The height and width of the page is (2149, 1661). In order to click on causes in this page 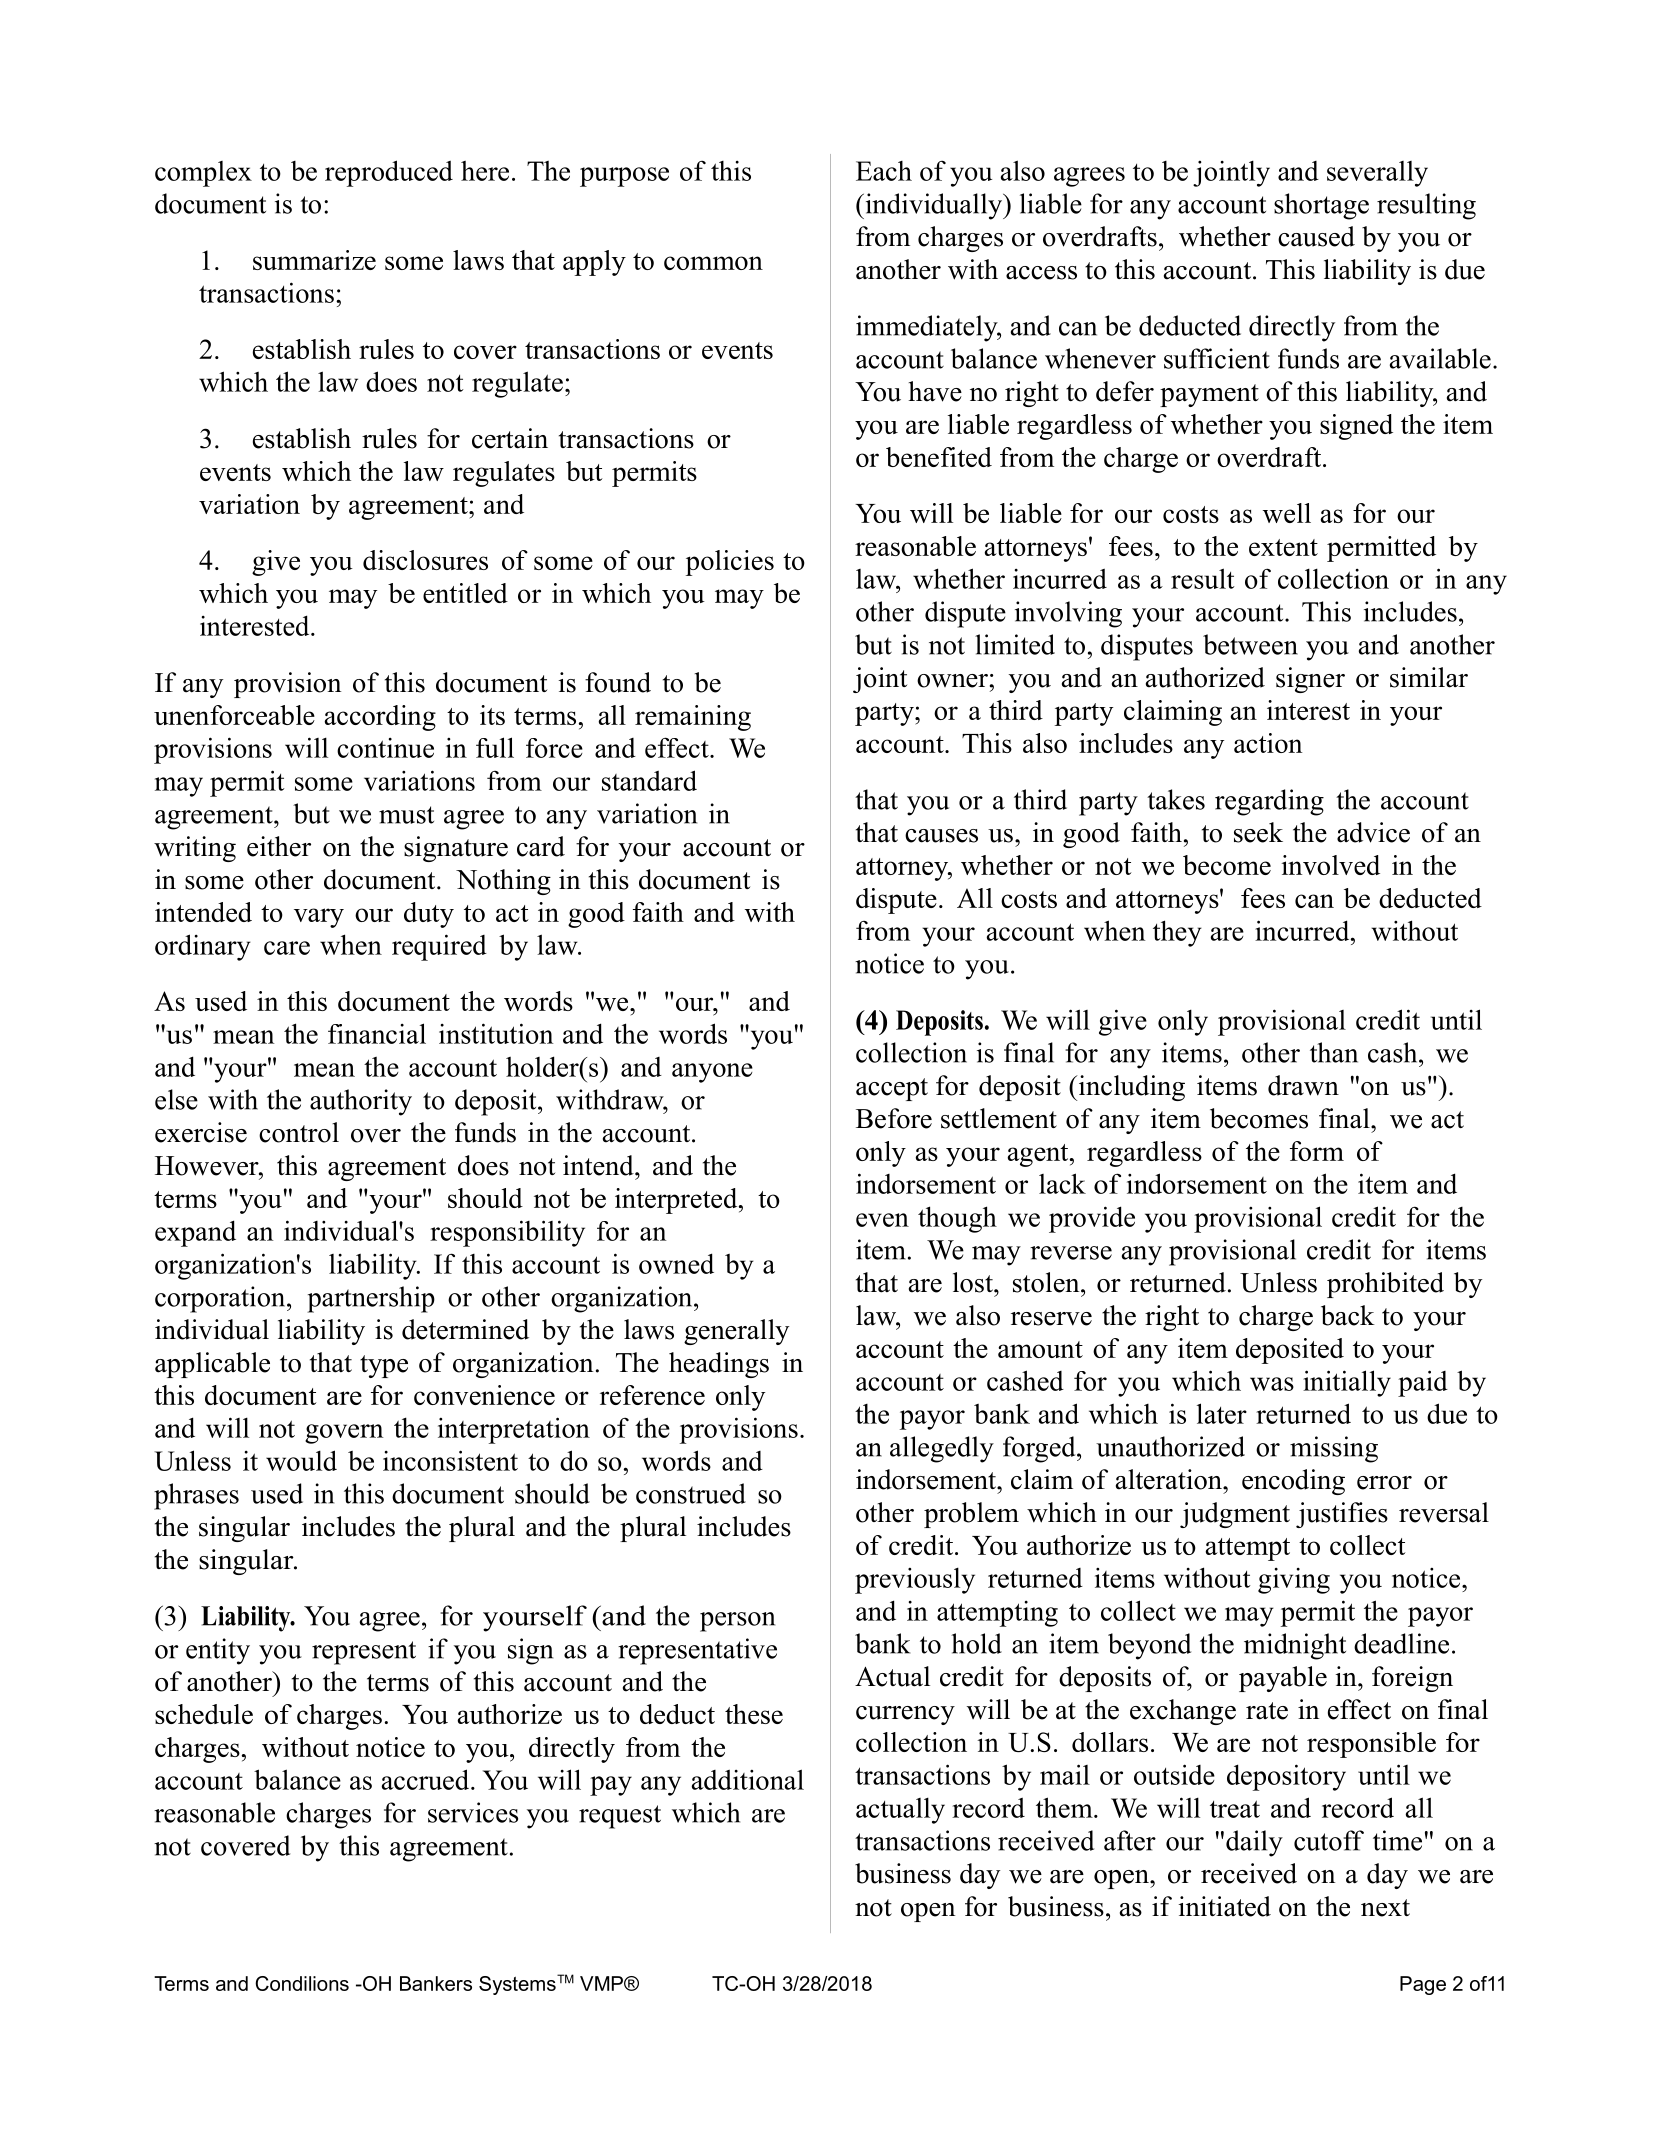, I will do `click(941, 836)`.
